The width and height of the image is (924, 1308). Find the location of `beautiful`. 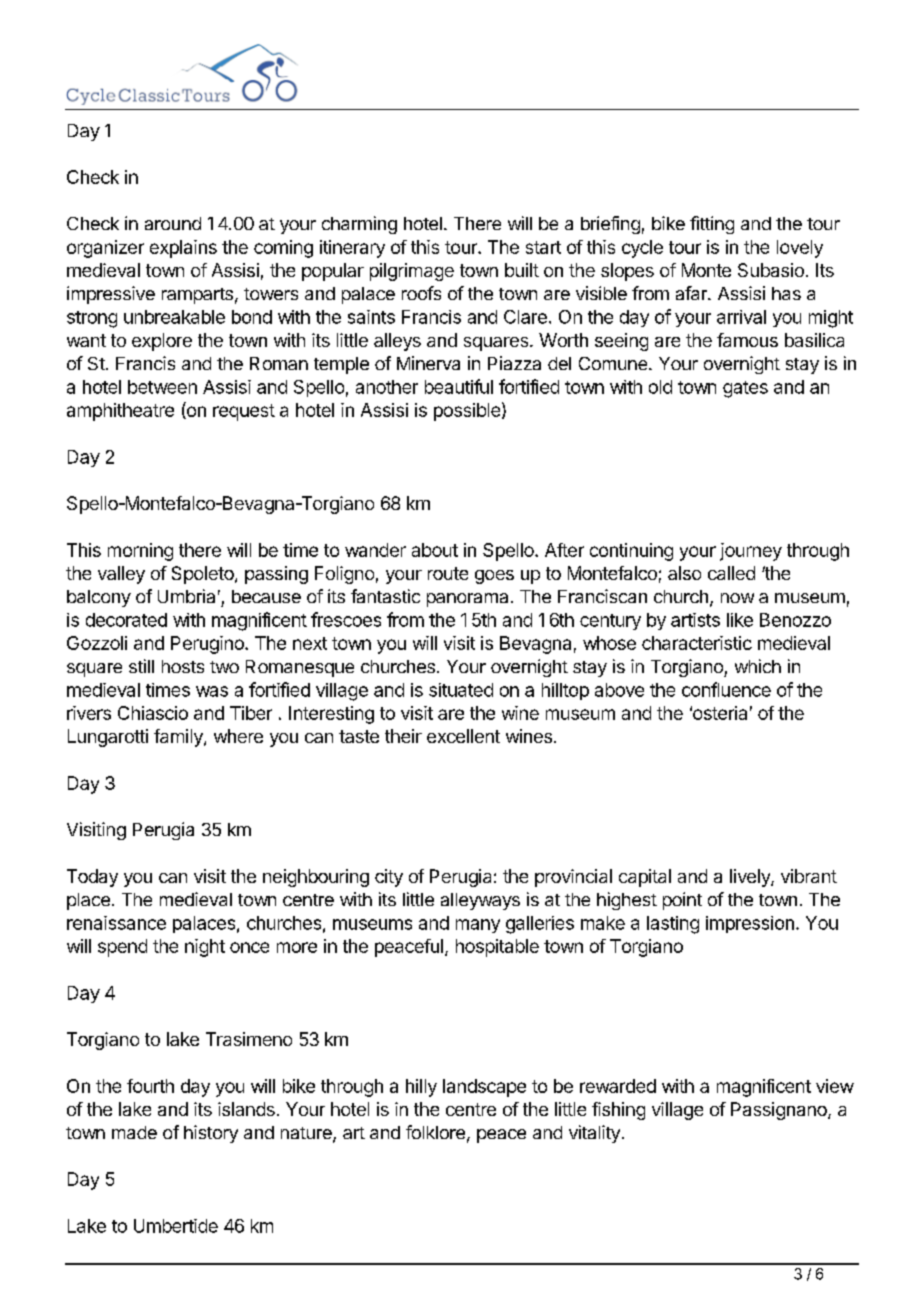

beautiful is located at coordinates (459, 386).
